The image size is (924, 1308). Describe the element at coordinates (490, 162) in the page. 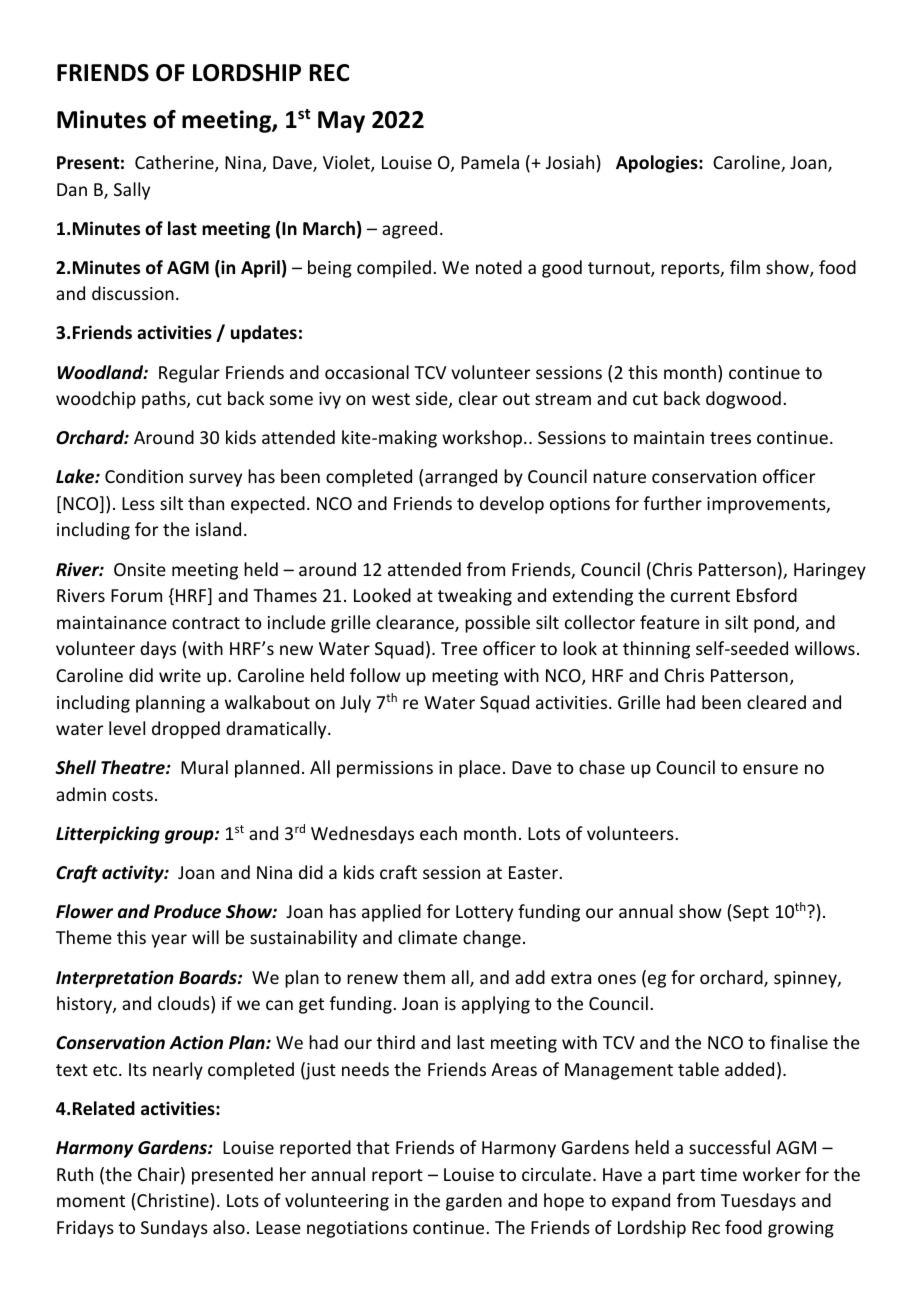

I see `Pamela` at that location.
